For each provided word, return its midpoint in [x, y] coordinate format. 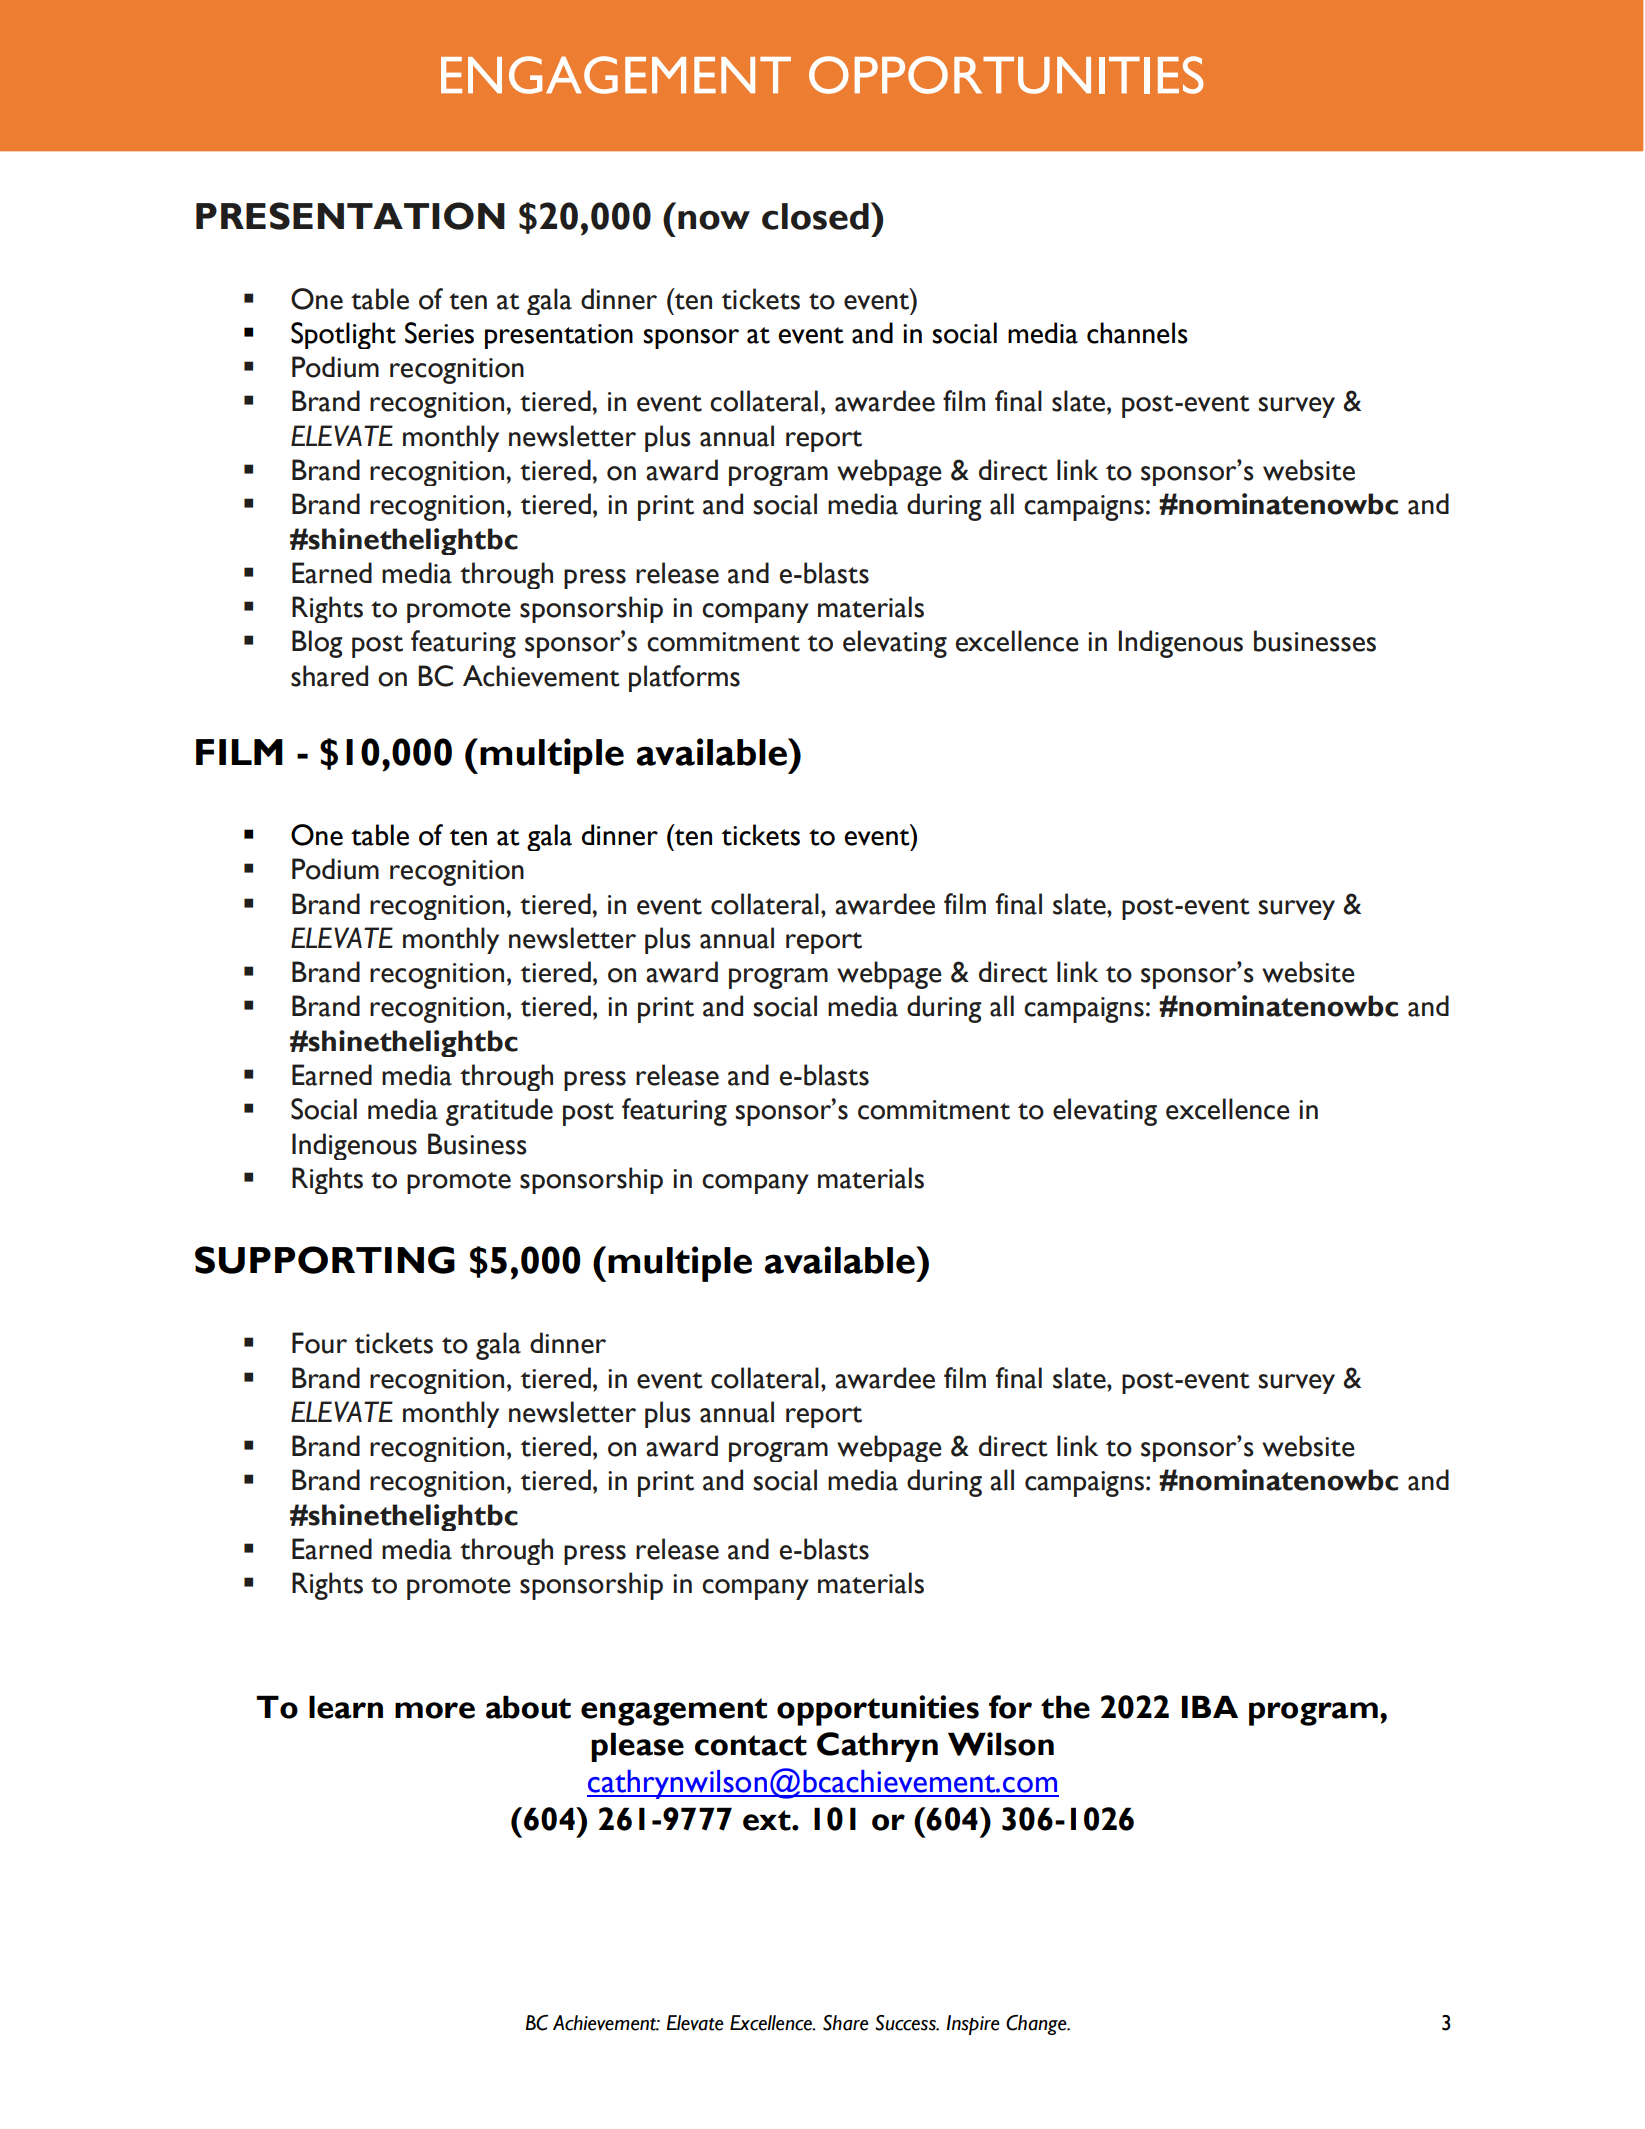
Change [1037, 2025]
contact [751, 1745]
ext [768, 1820]
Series [439, 333]
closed [815, 216]
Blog [317, 644]
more [435, 1710]
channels [1137, 333]
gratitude [499, 1112]
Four [319, 1343]
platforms [684, 678]
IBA [1210, 1706]
